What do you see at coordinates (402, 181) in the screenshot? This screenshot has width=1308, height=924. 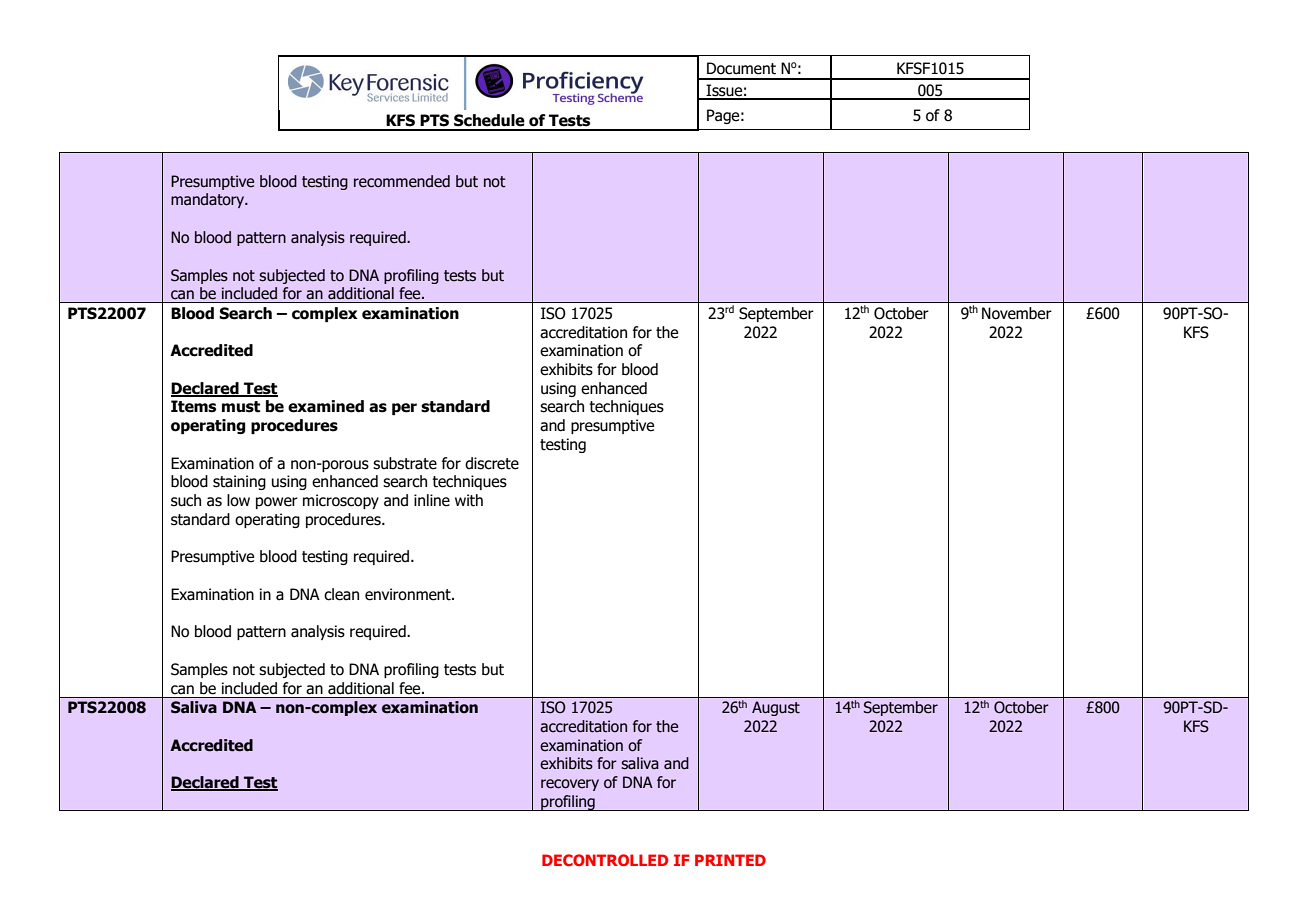 I see `recommended` at bounding box center [402, 181].
